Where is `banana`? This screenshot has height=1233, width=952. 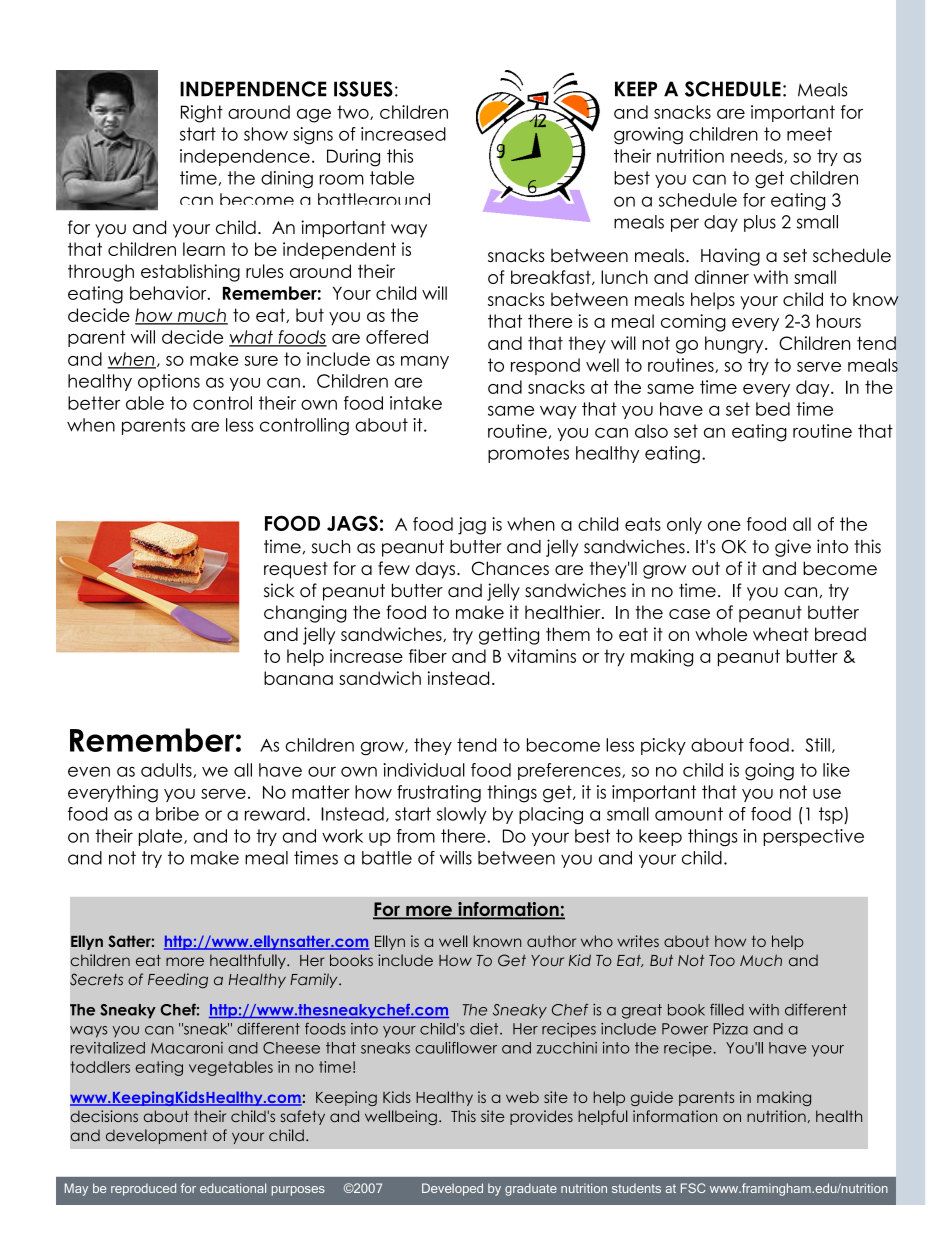
banana is located at coordinates (298, 678).
